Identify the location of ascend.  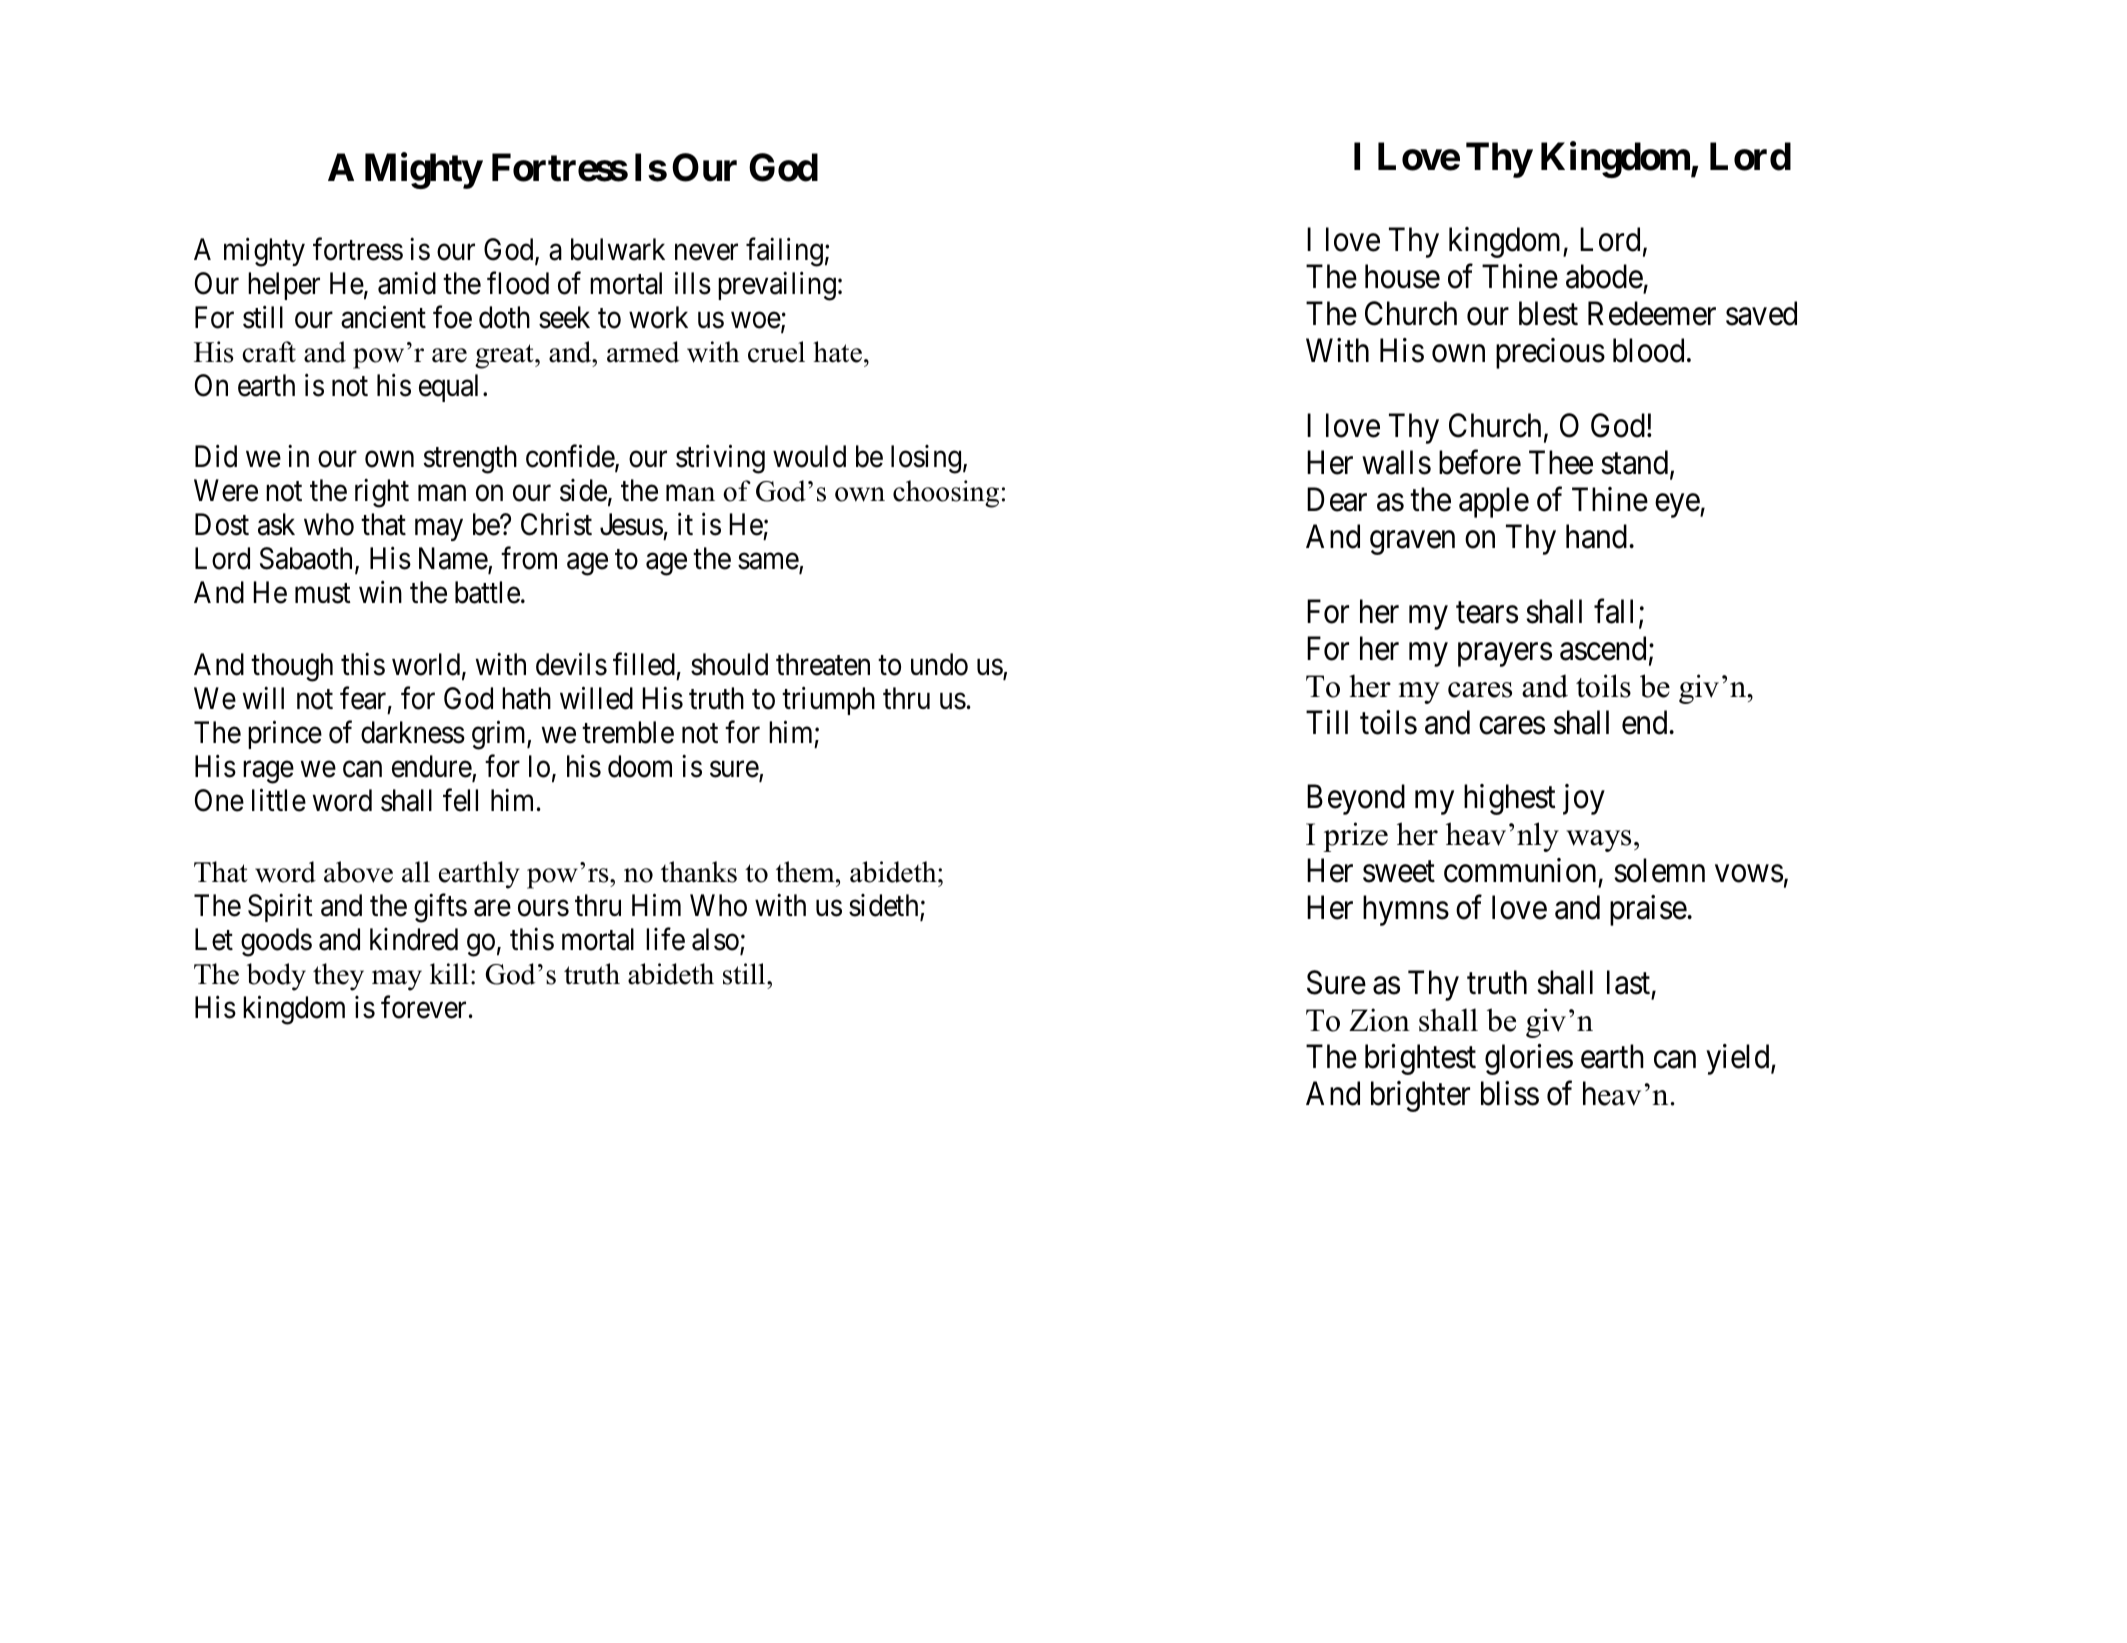
(1603, 648).
